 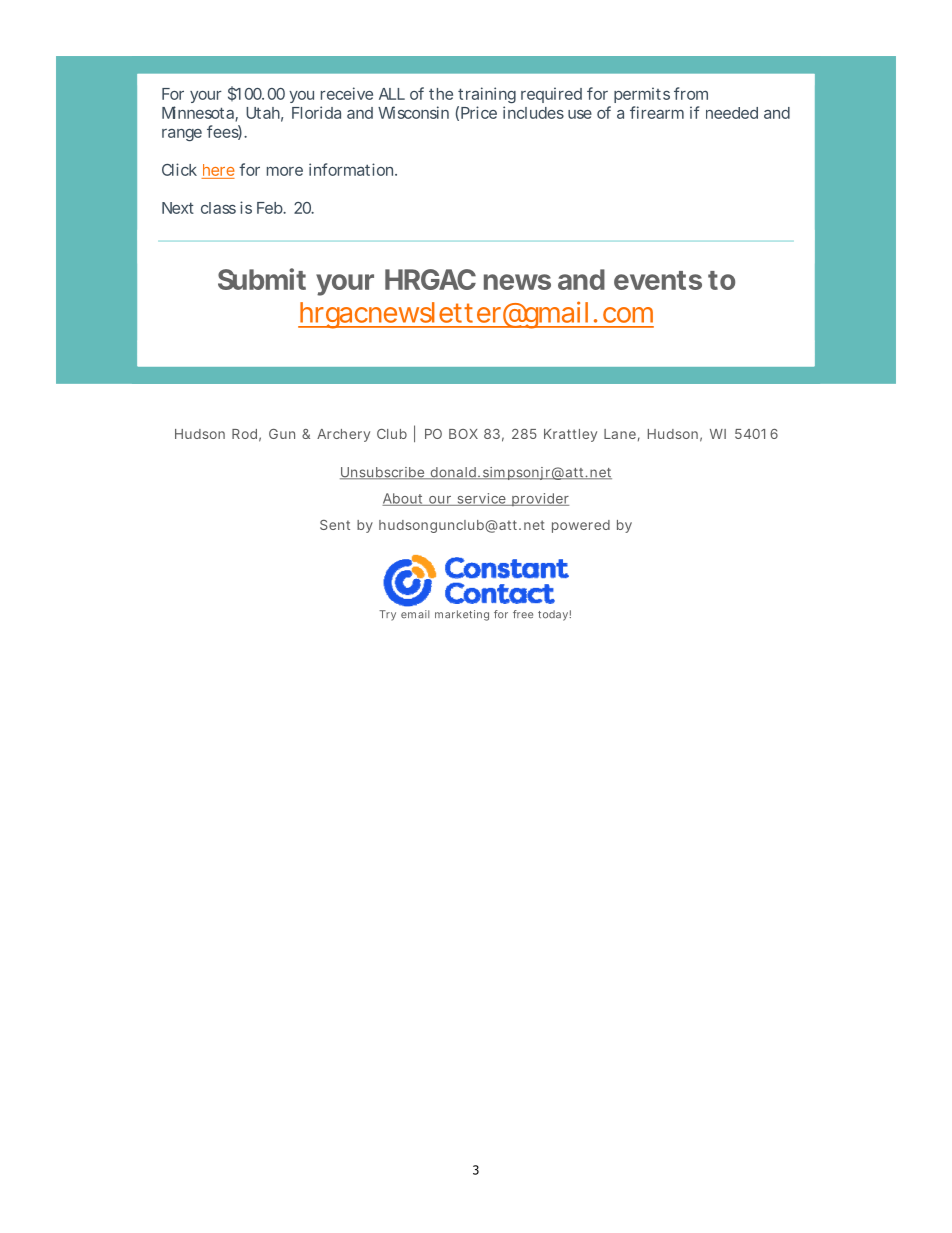 What do you see at coordinates (387, 615) in the screenshot?
I see `Try` at bounding box center [387, 615].
